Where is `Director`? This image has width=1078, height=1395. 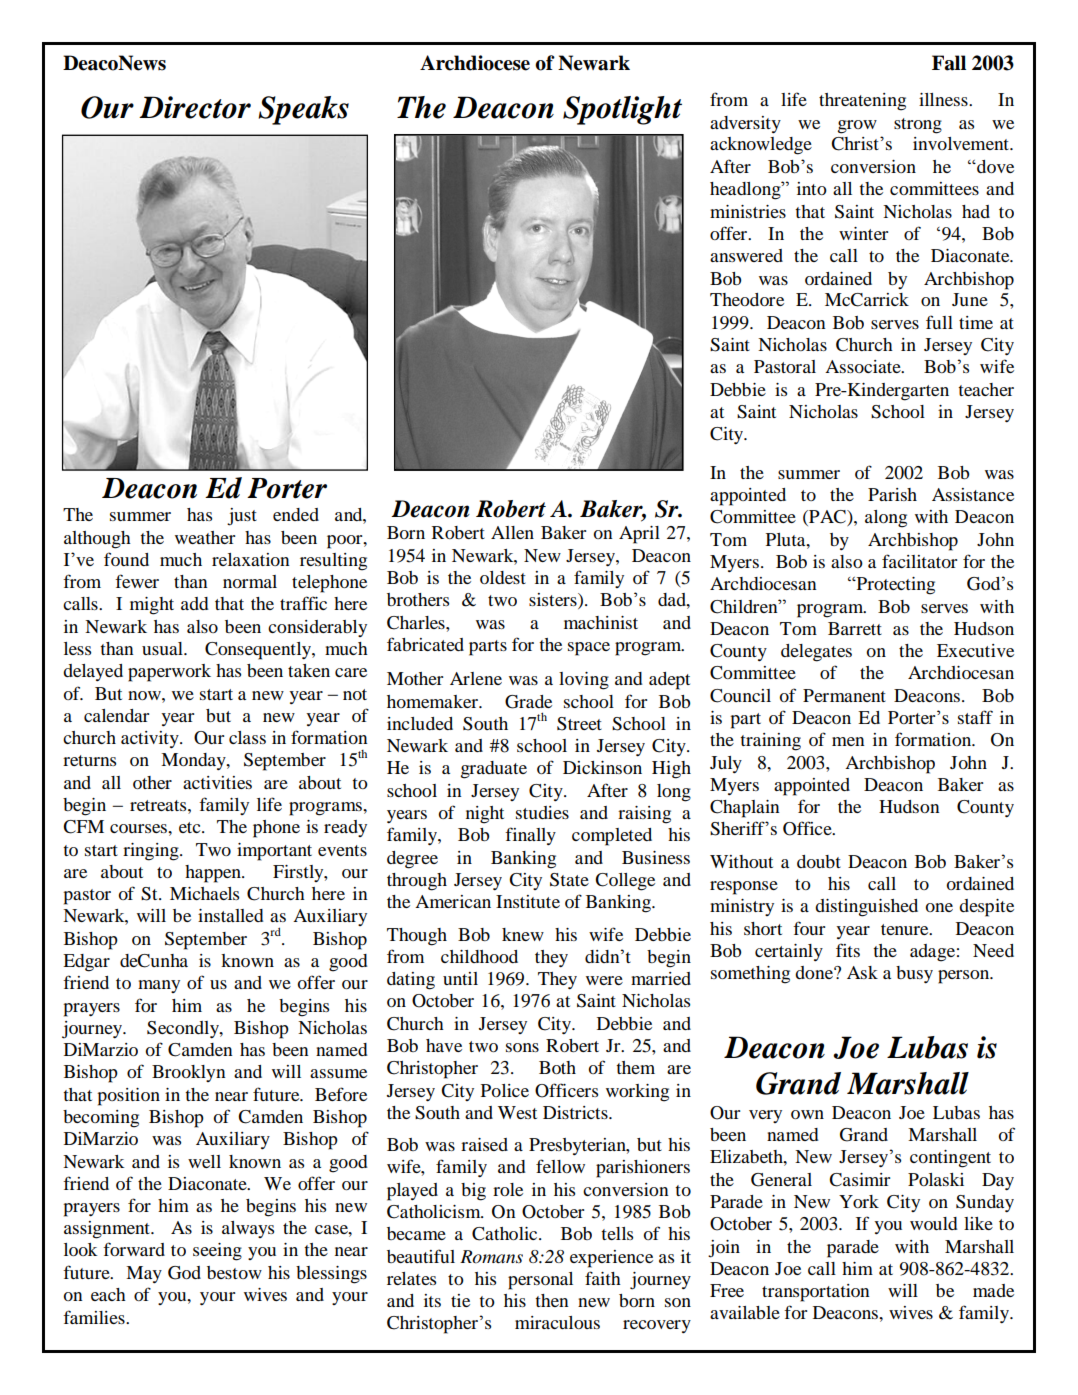
Director is located at coordinates (195, 107).
